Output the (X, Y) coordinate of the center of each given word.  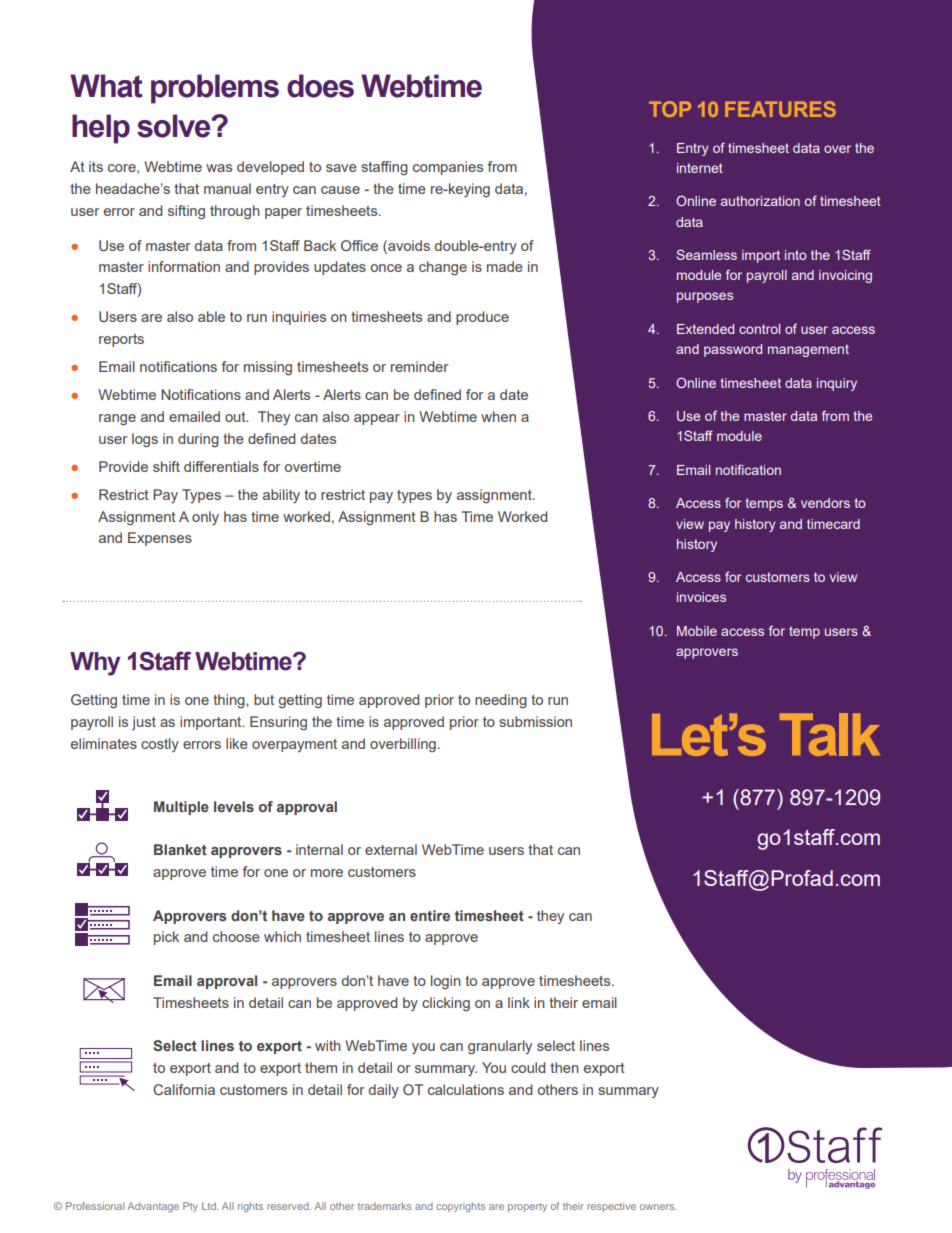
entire (430, 915)
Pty (190, 1207)
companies (448, 168)
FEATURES (780, 109)
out (236, 417)
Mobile (697, 631)
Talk (830, 734)
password (733, 350)
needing (501, 701)
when (498, 416)
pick (166, 938)
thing (230, 701)
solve (175, 126)
